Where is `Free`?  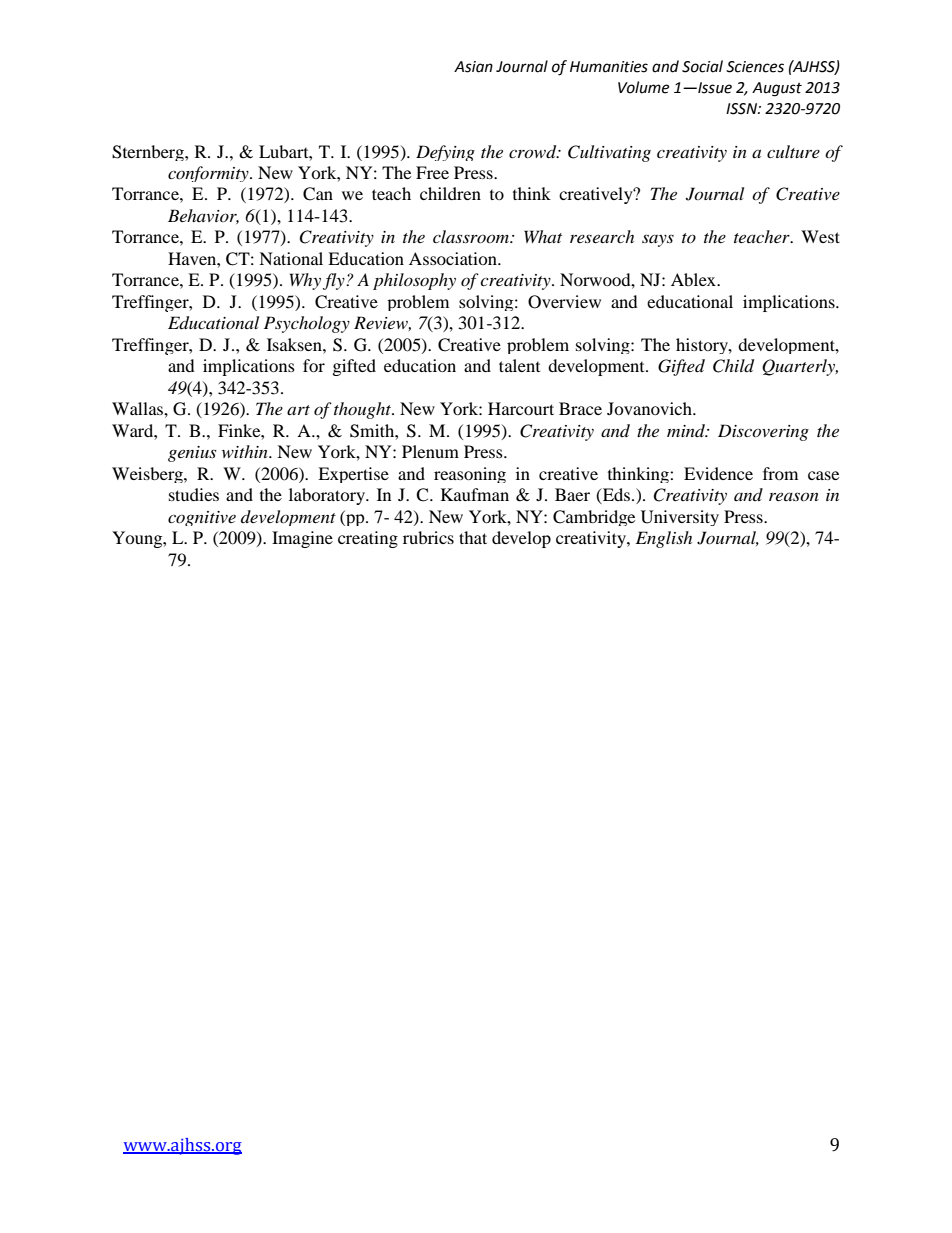 Free is located at coordinates (432, 172).
